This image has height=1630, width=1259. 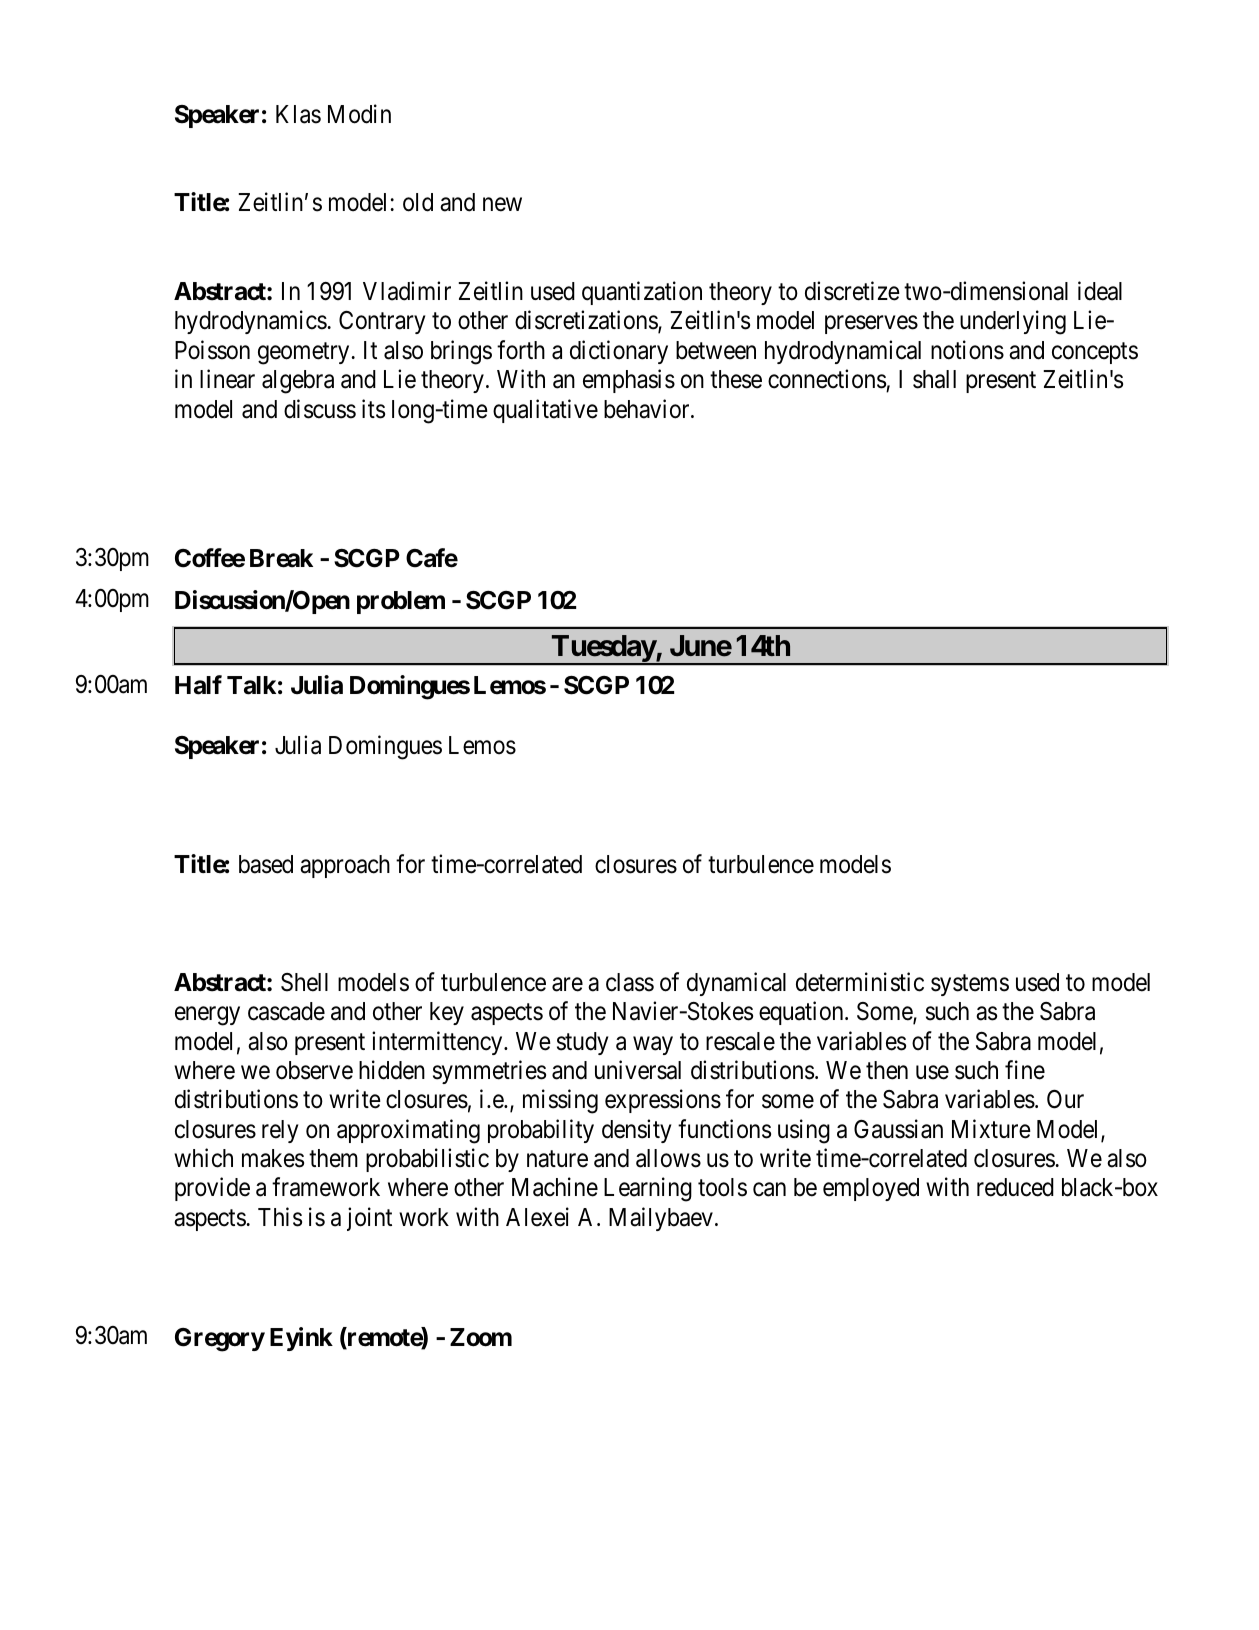 What do you see at coordinates (220, 1340) in the image?
I see `Gregory` at bounding box center [220, 1340].
